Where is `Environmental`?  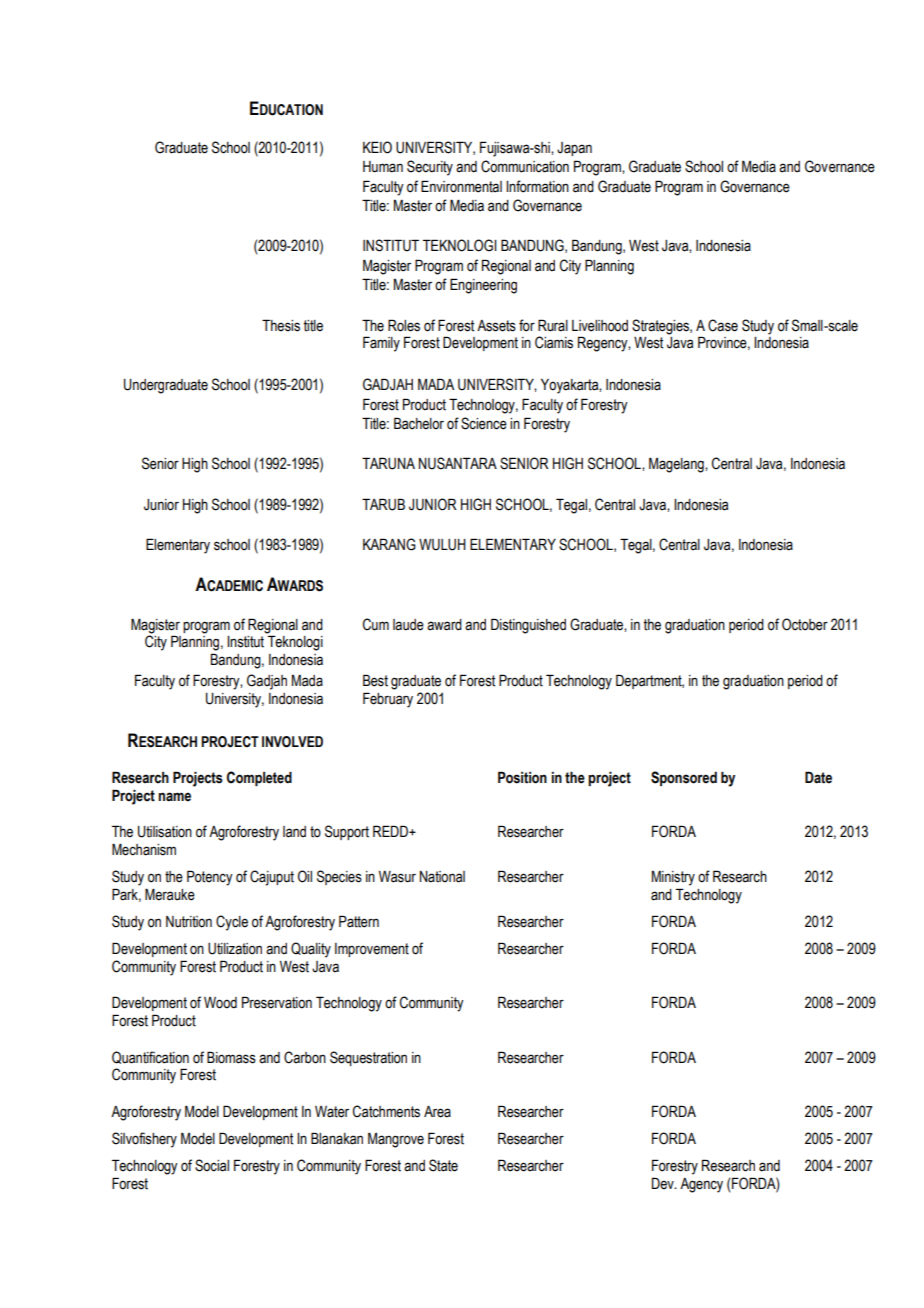
Environmental is located at coordinates (461, 186).
